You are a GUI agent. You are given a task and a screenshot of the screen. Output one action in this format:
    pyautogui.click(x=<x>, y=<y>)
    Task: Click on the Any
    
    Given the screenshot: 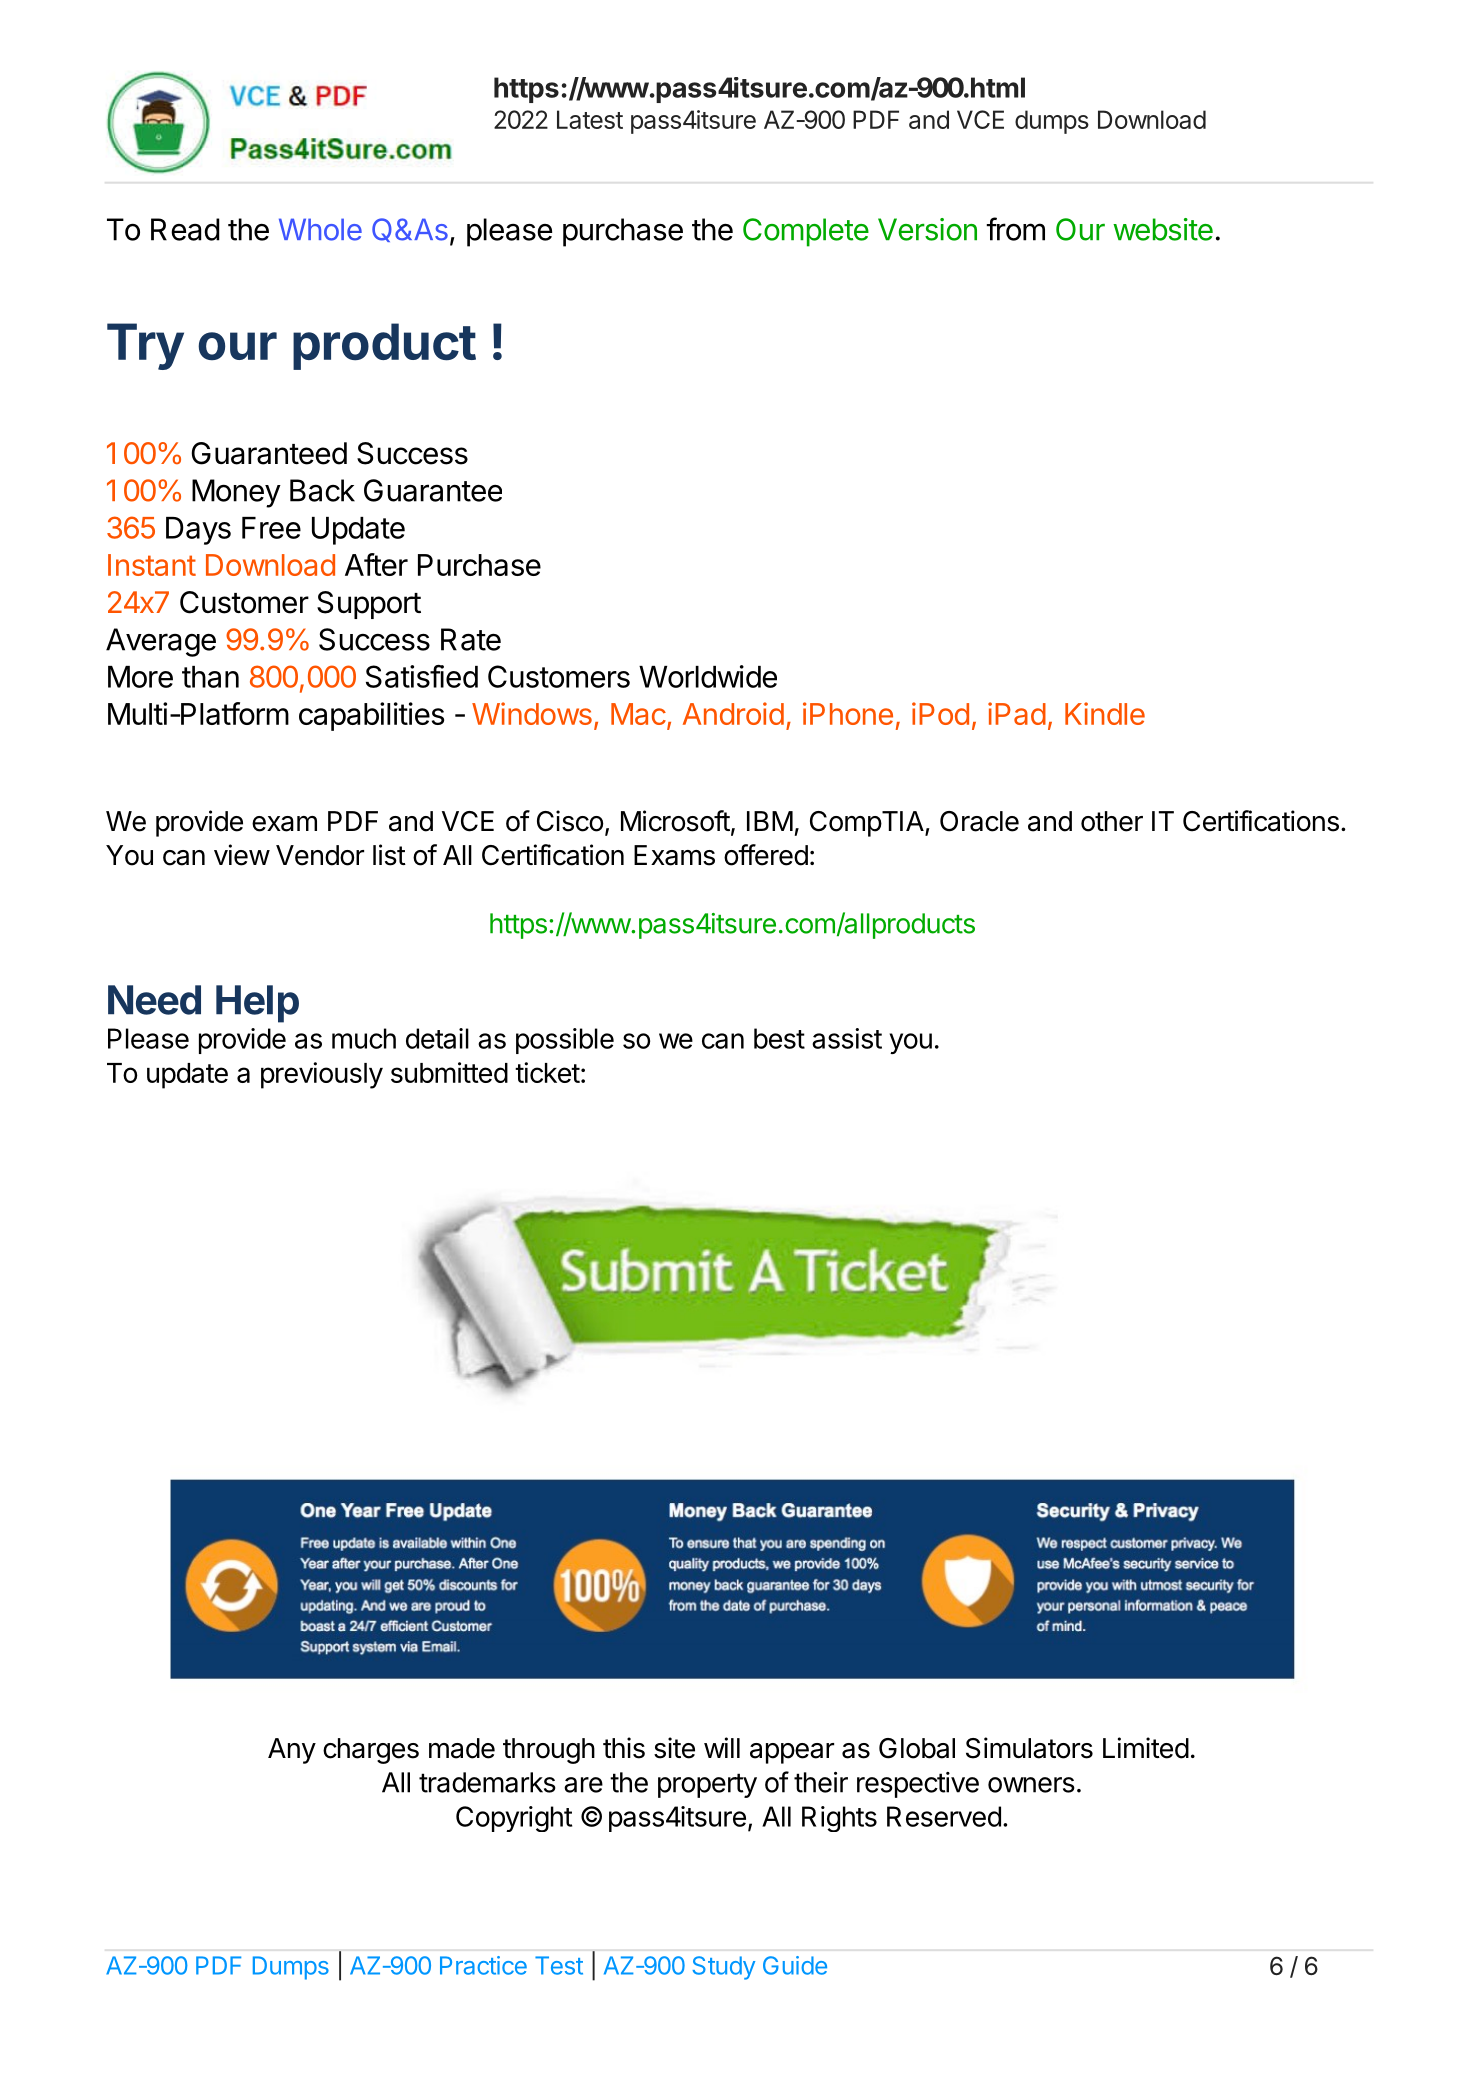 What is the action you would take?
    pyautogui.click(x=292, y=1751)
